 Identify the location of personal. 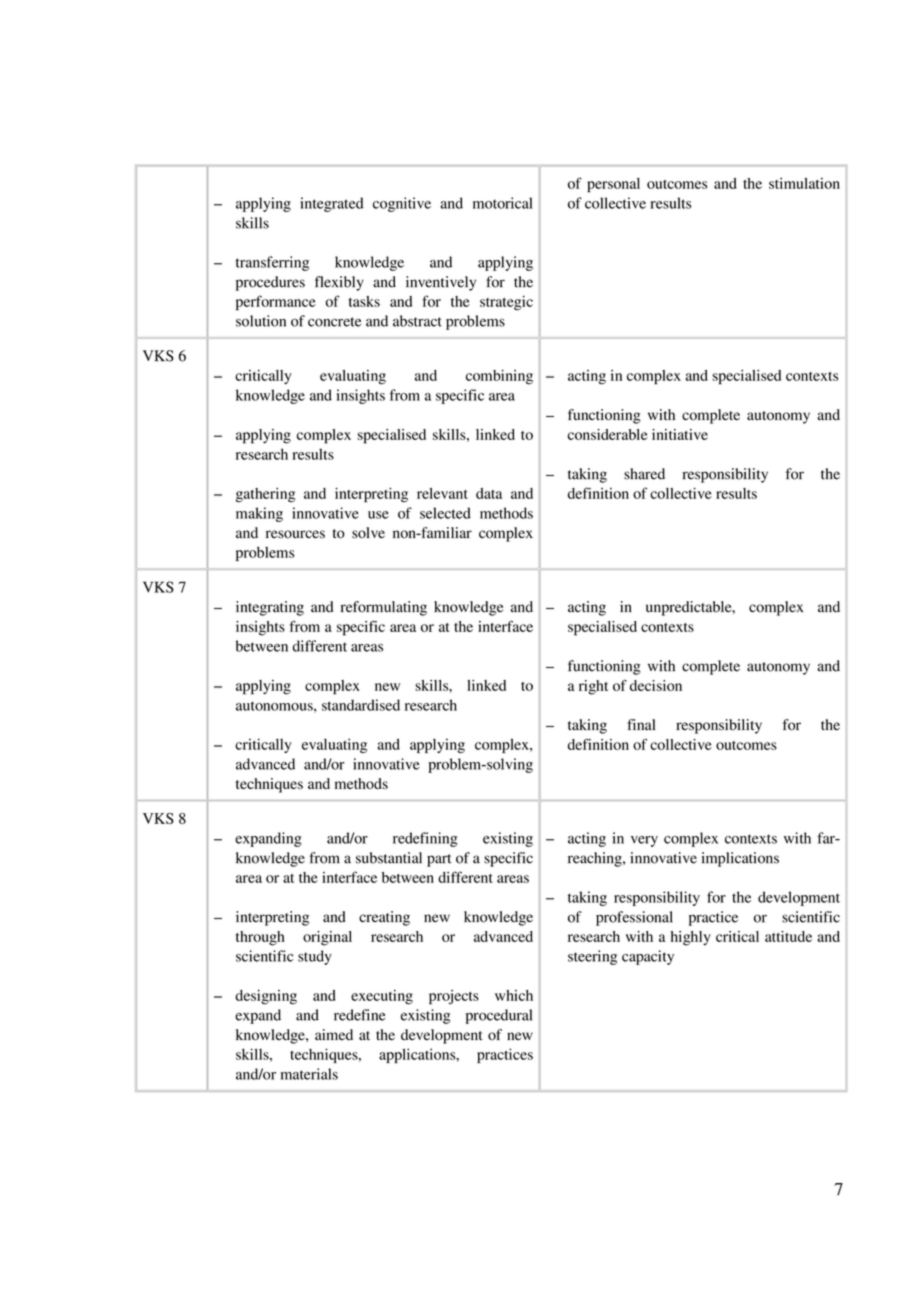
(613, 185).
